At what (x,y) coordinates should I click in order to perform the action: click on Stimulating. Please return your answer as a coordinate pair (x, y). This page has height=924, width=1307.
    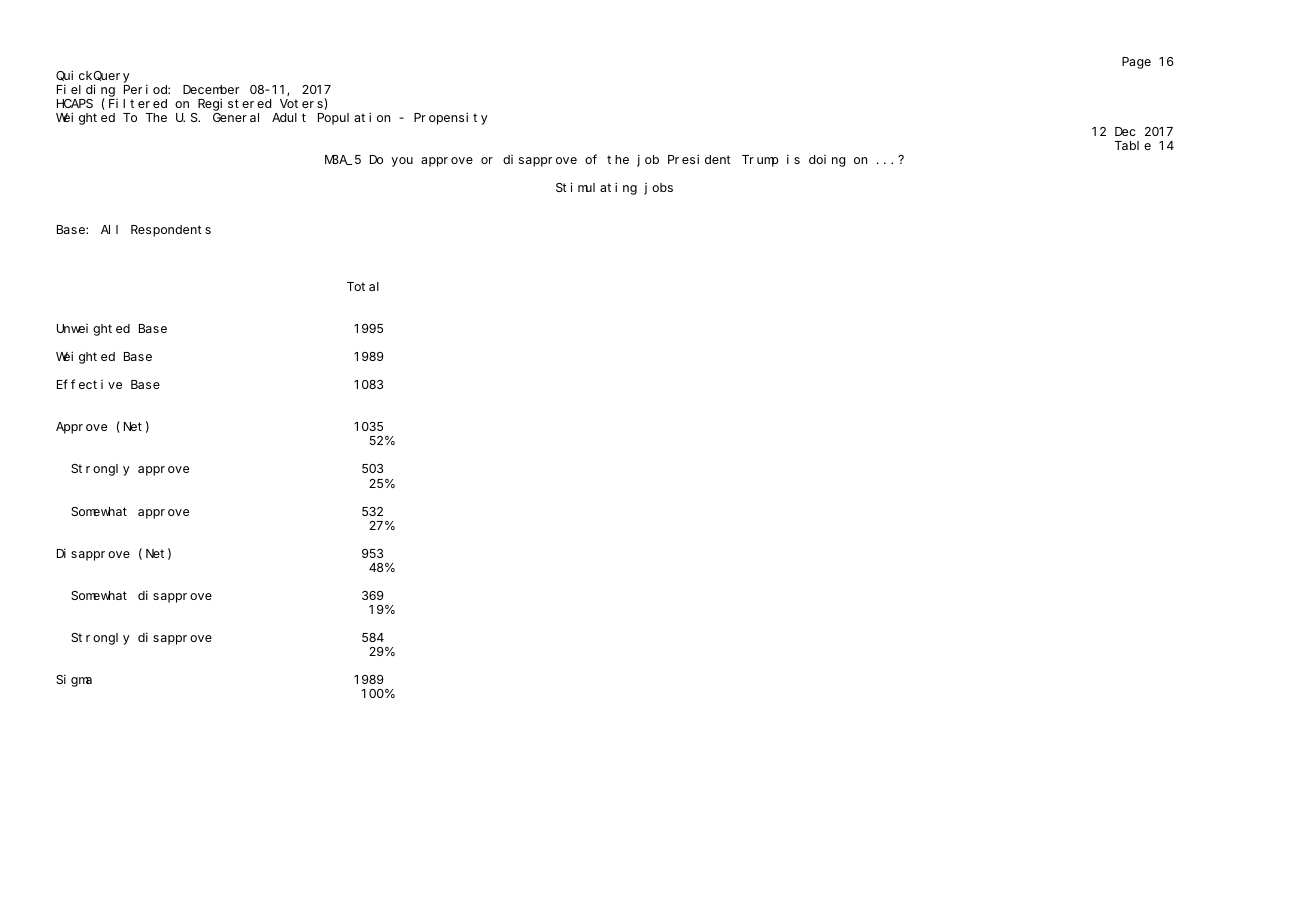
    Looking at the image, I should click on (596, 188).
